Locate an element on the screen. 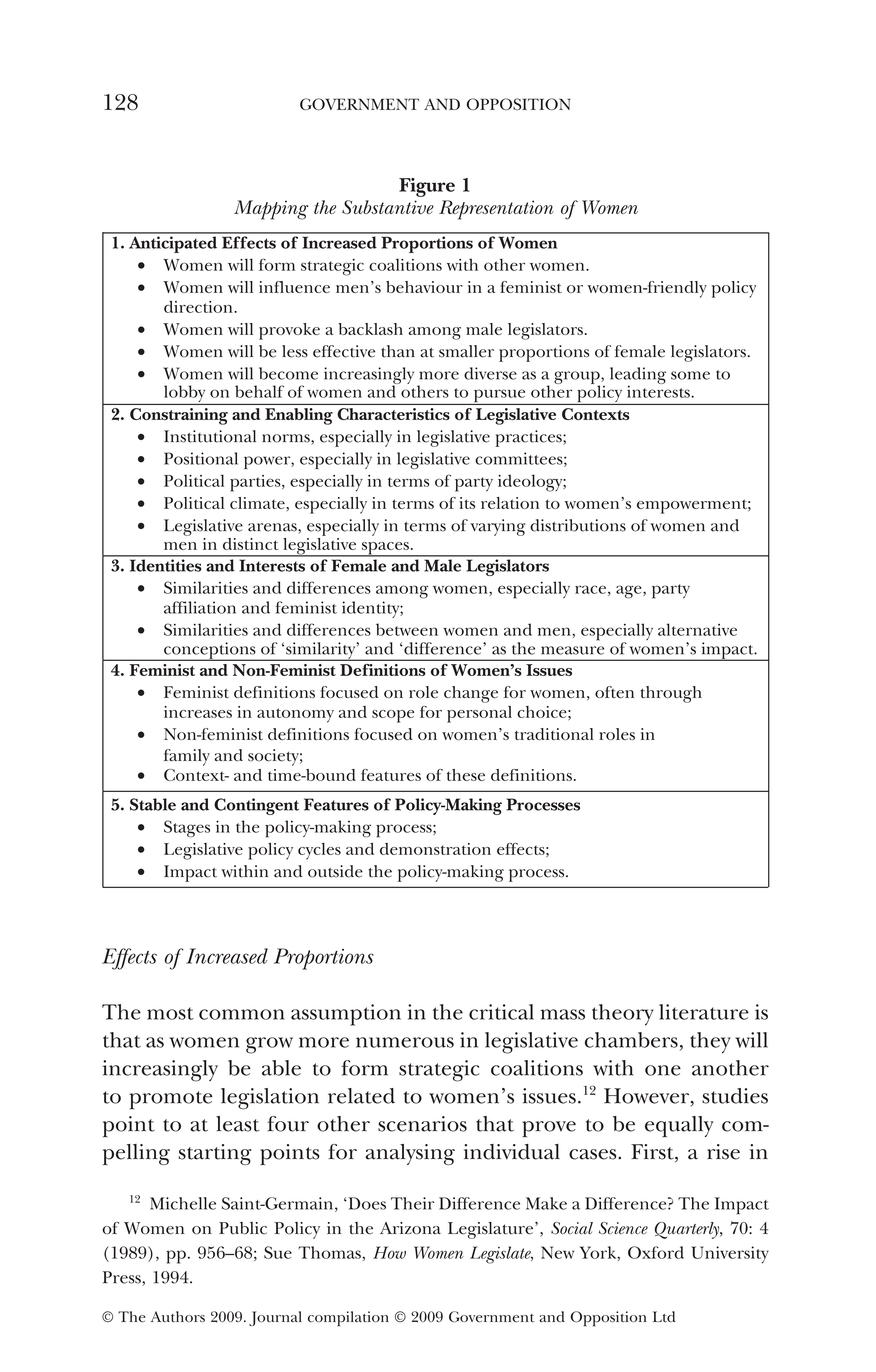 The height and width of the screenshot is (1372, 876). Representation is located at coordinates (496, 210).
